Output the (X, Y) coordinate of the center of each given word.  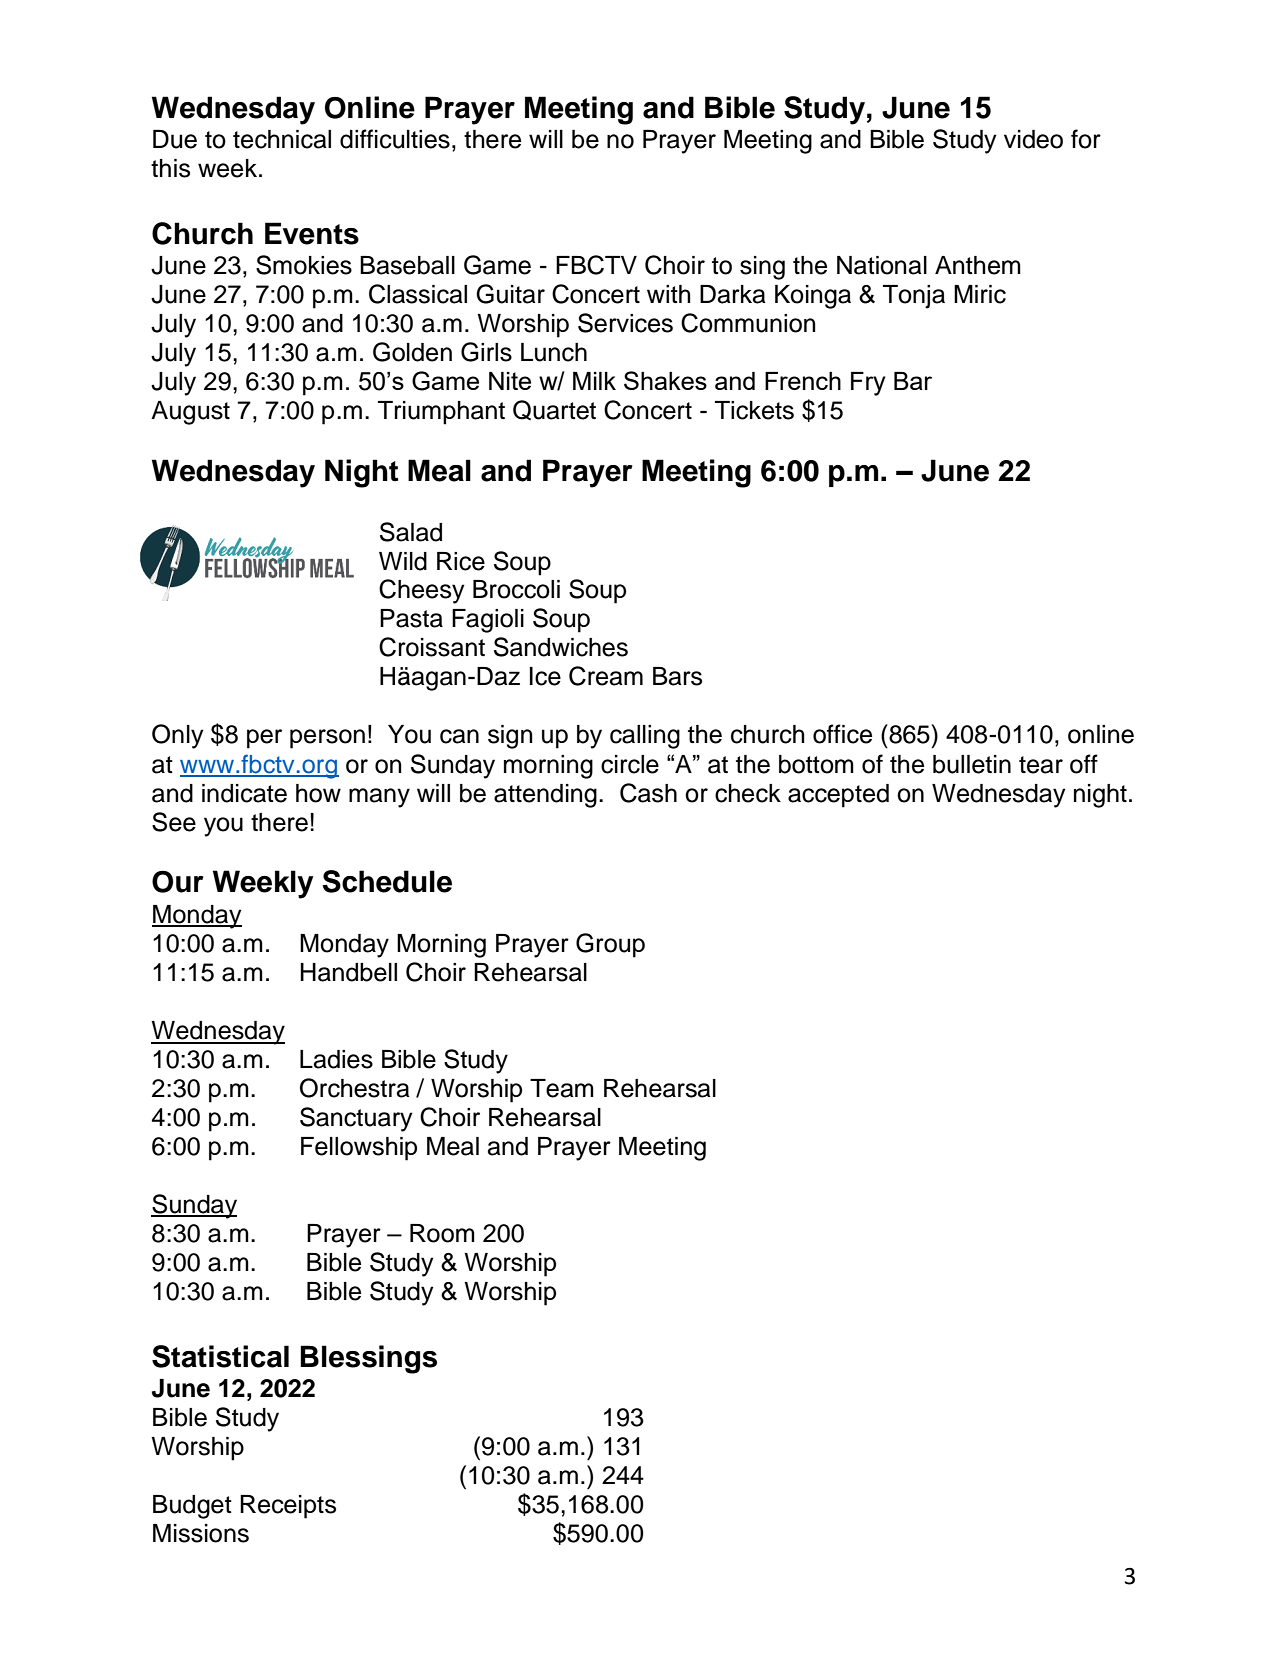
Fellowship (359, 1149)
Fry (868, 384)
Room (442, 1233)
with (669, 294)
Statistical (220, 1356)
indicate (244, 793)
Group (610, 945)
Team (562, 1088)
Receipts (288, 1507)
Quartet (554, 410)
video (1033, 139)
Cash (648, 793)
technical (282, 139)
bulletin (972, 764)
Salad (411, 532)
